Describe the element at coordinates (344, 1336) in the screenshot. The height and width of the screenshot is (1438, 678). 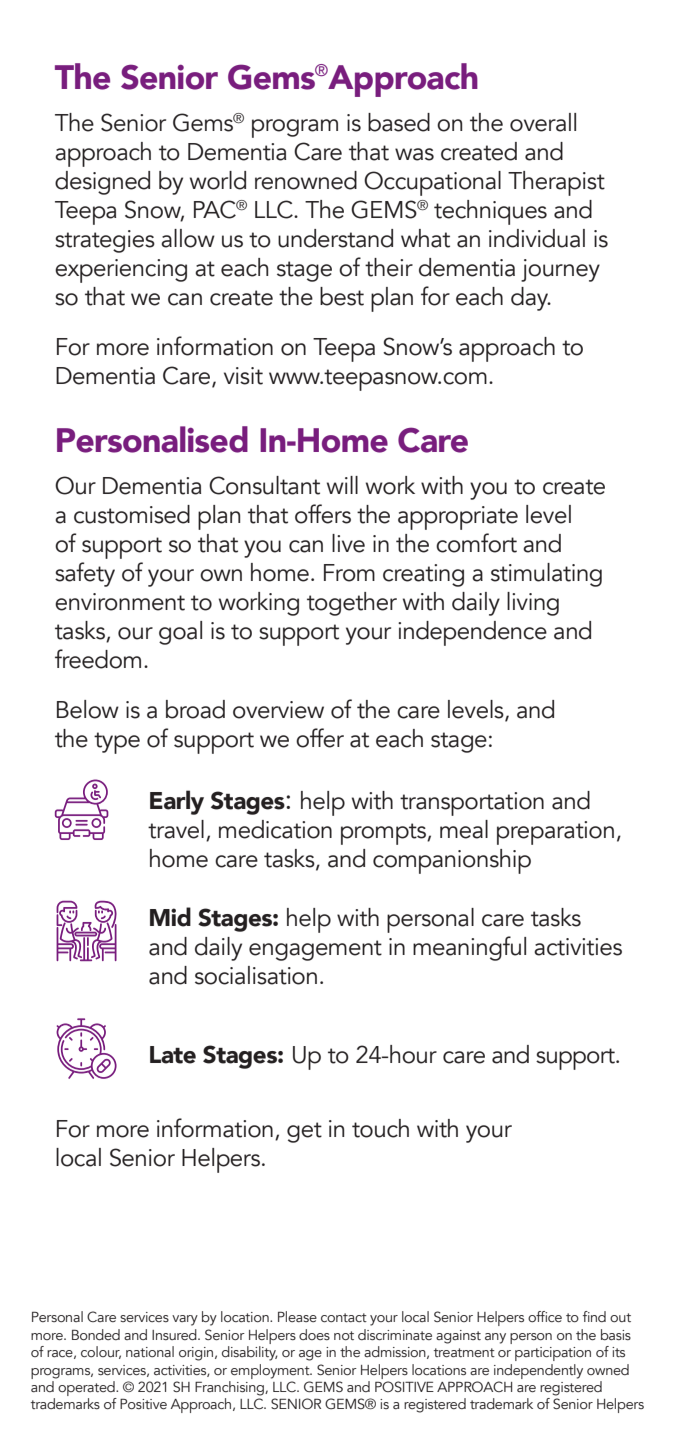
I see `not` at that location.
